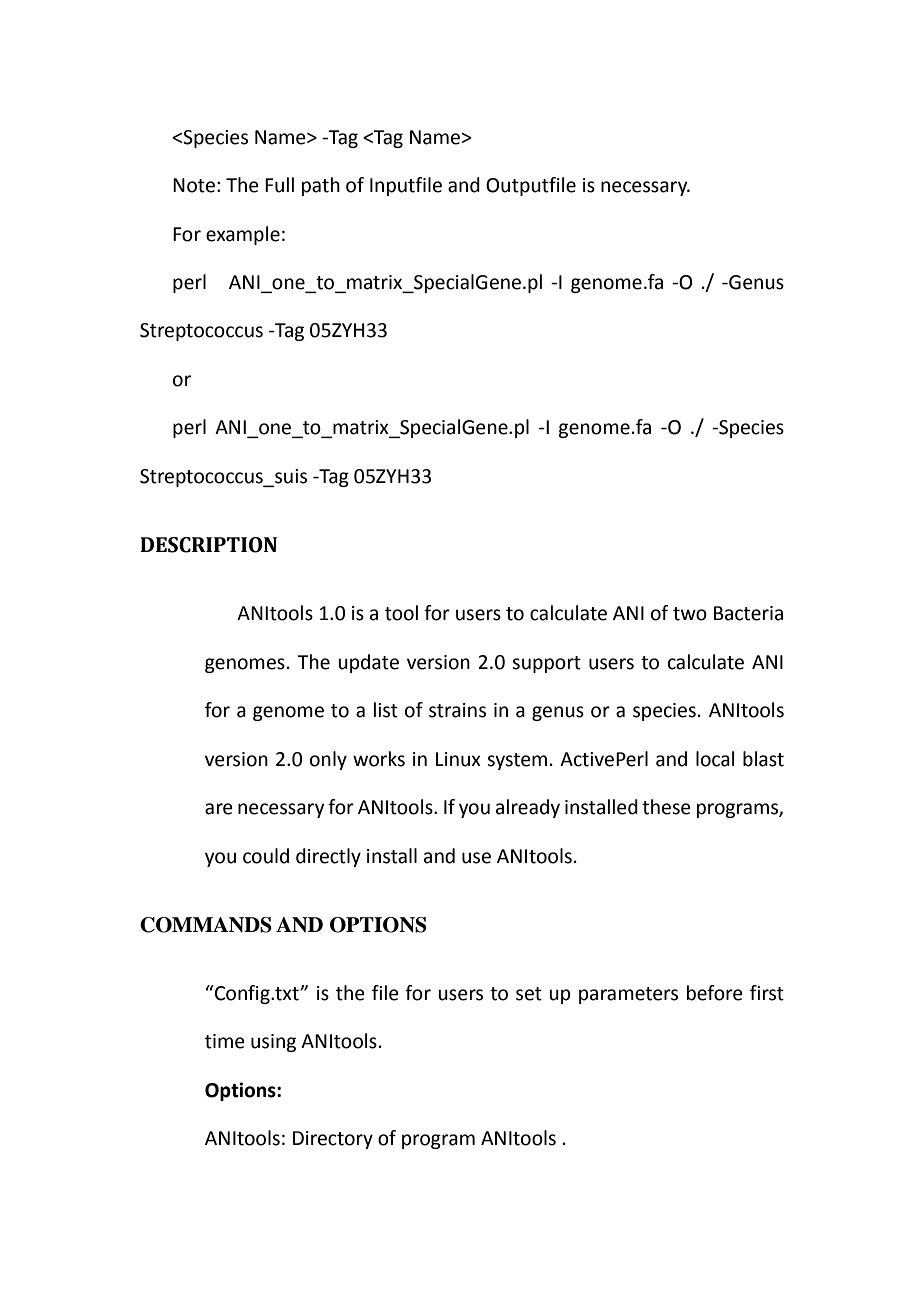 This image has width=924, height=1308. I want to click on example, so click(243, 235).
